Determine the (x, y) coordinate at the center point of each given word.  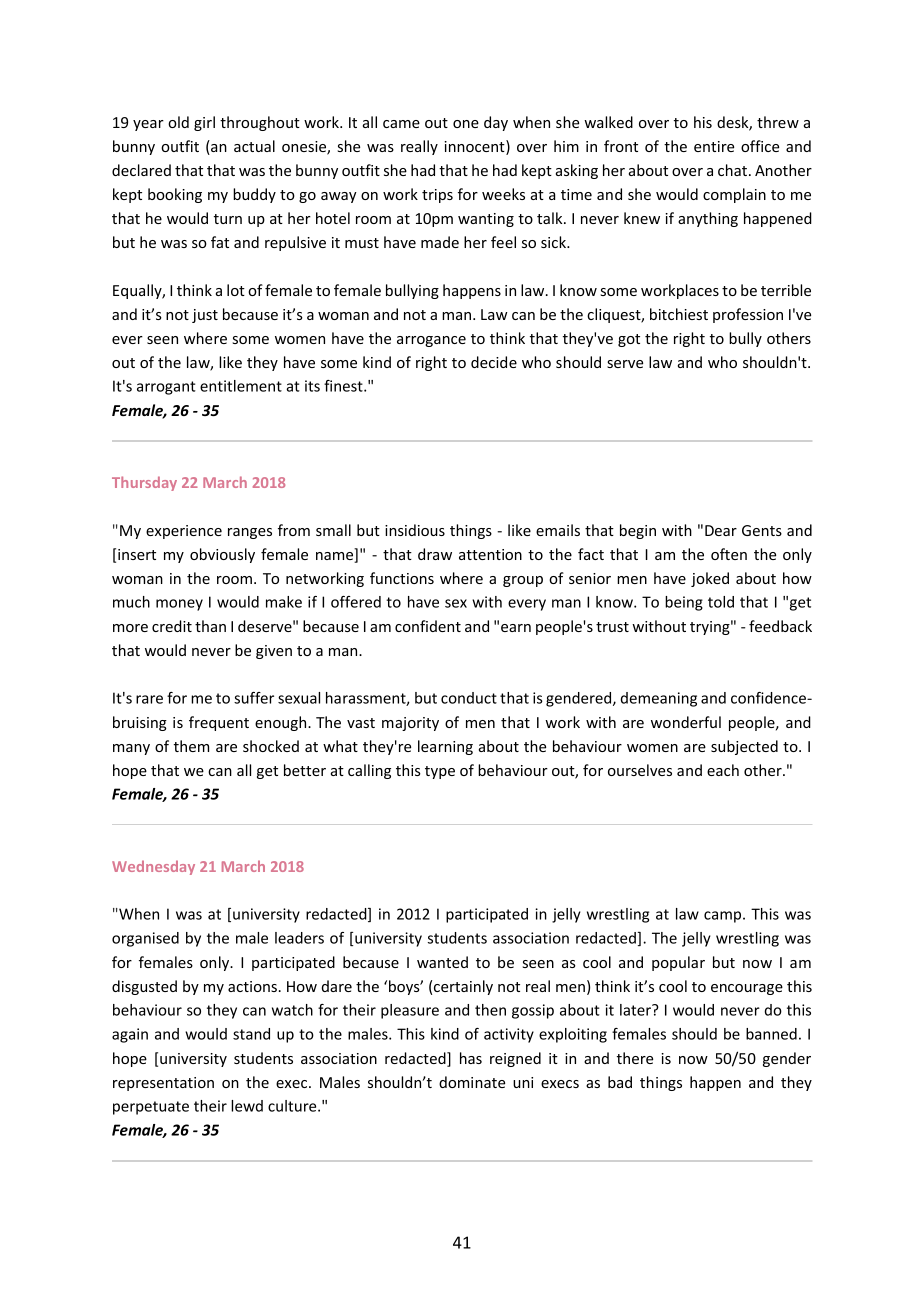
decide (494, 362)
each (723, 770)
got (629, 340)
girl (204, 123)
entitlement (241, 386)
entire (714, 146)
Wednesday (153, 867)
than (210, 626)
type (440, 772)
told (721, 602)
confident (428, 626)
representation (163, 1084)
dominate (472, 1082)
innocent (475, 147)
